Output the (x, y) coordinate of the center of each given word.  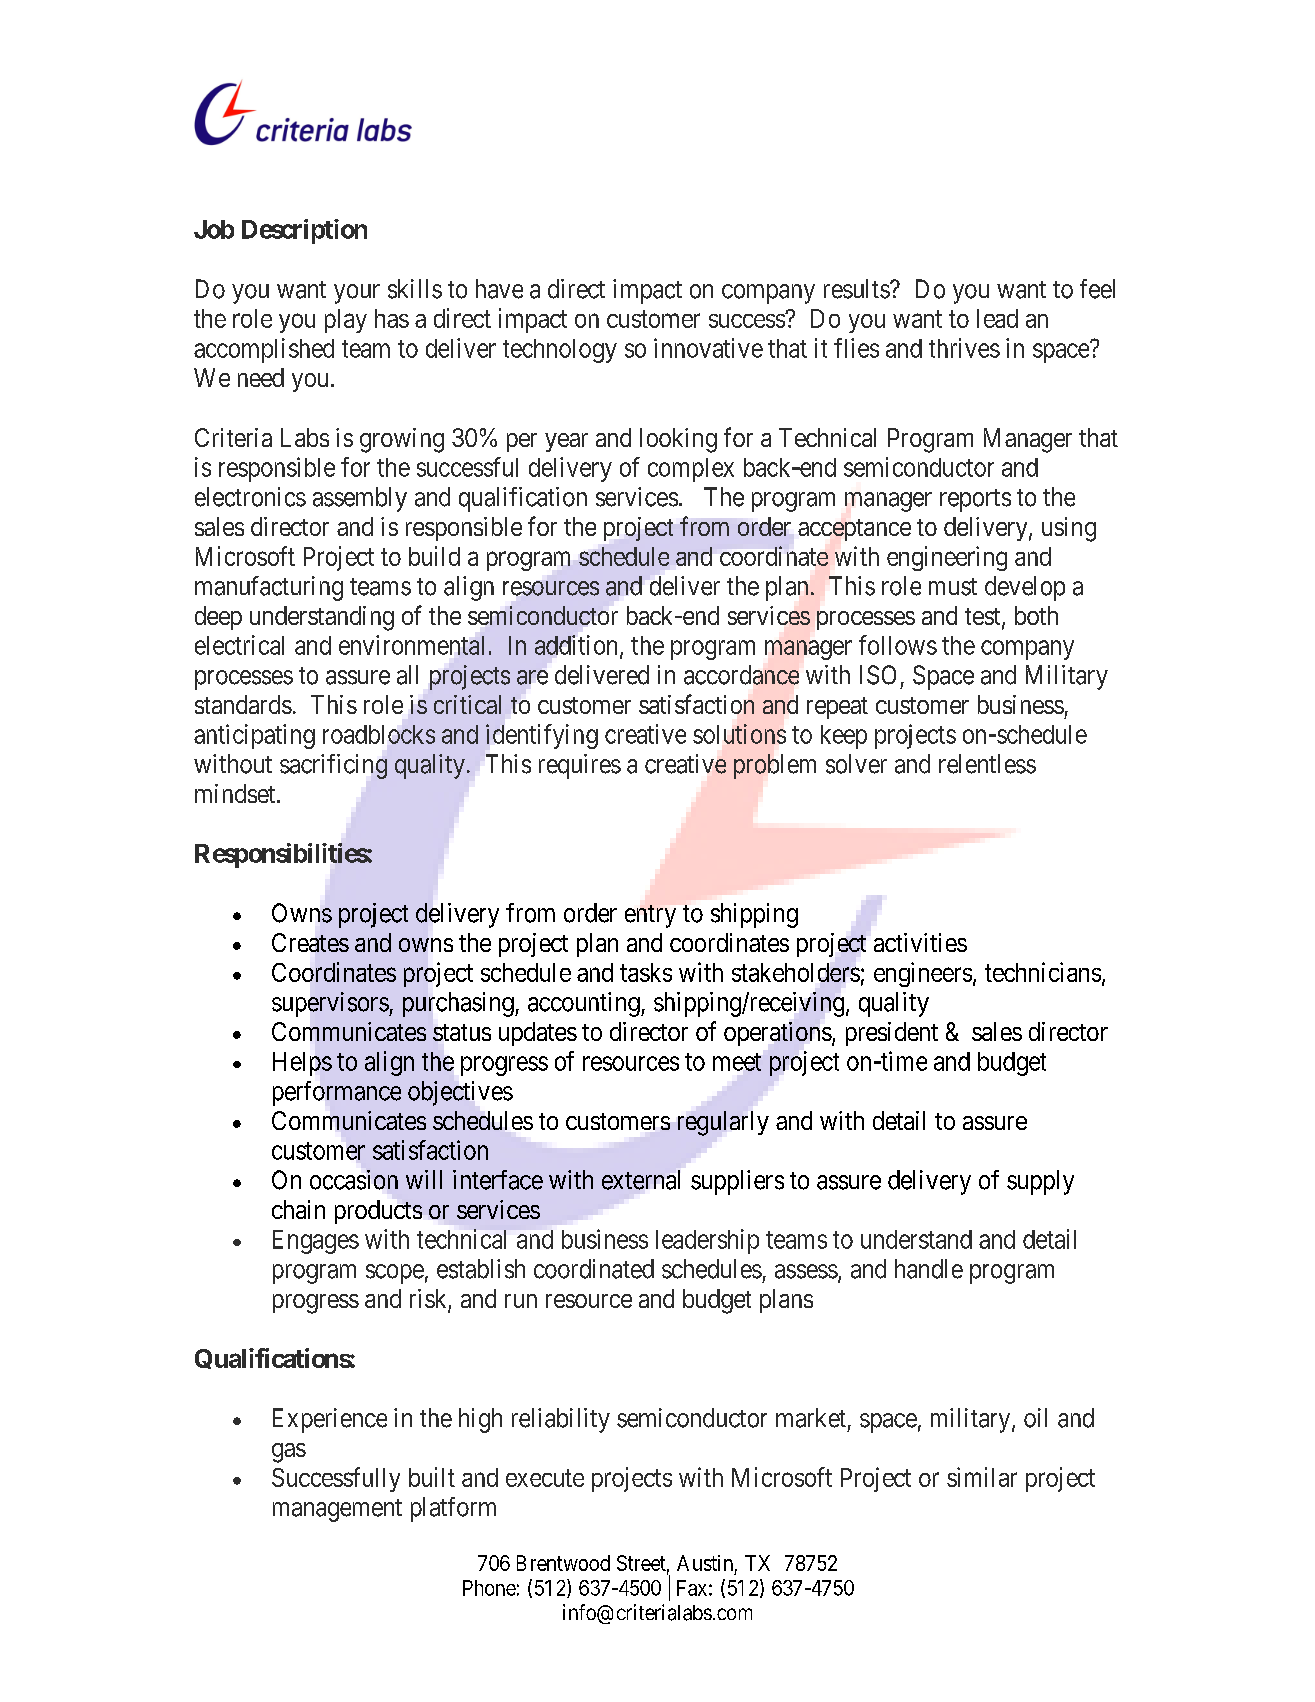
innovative (708, 348)
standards (243, 704)
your (357, 294)
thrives (964, 348)
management (337, 1510)
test (984, 618)
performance (337, 1093)
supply (1040, 1182)
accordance (741, 675)
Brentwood (563, 1563)
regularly (723, 1123)
